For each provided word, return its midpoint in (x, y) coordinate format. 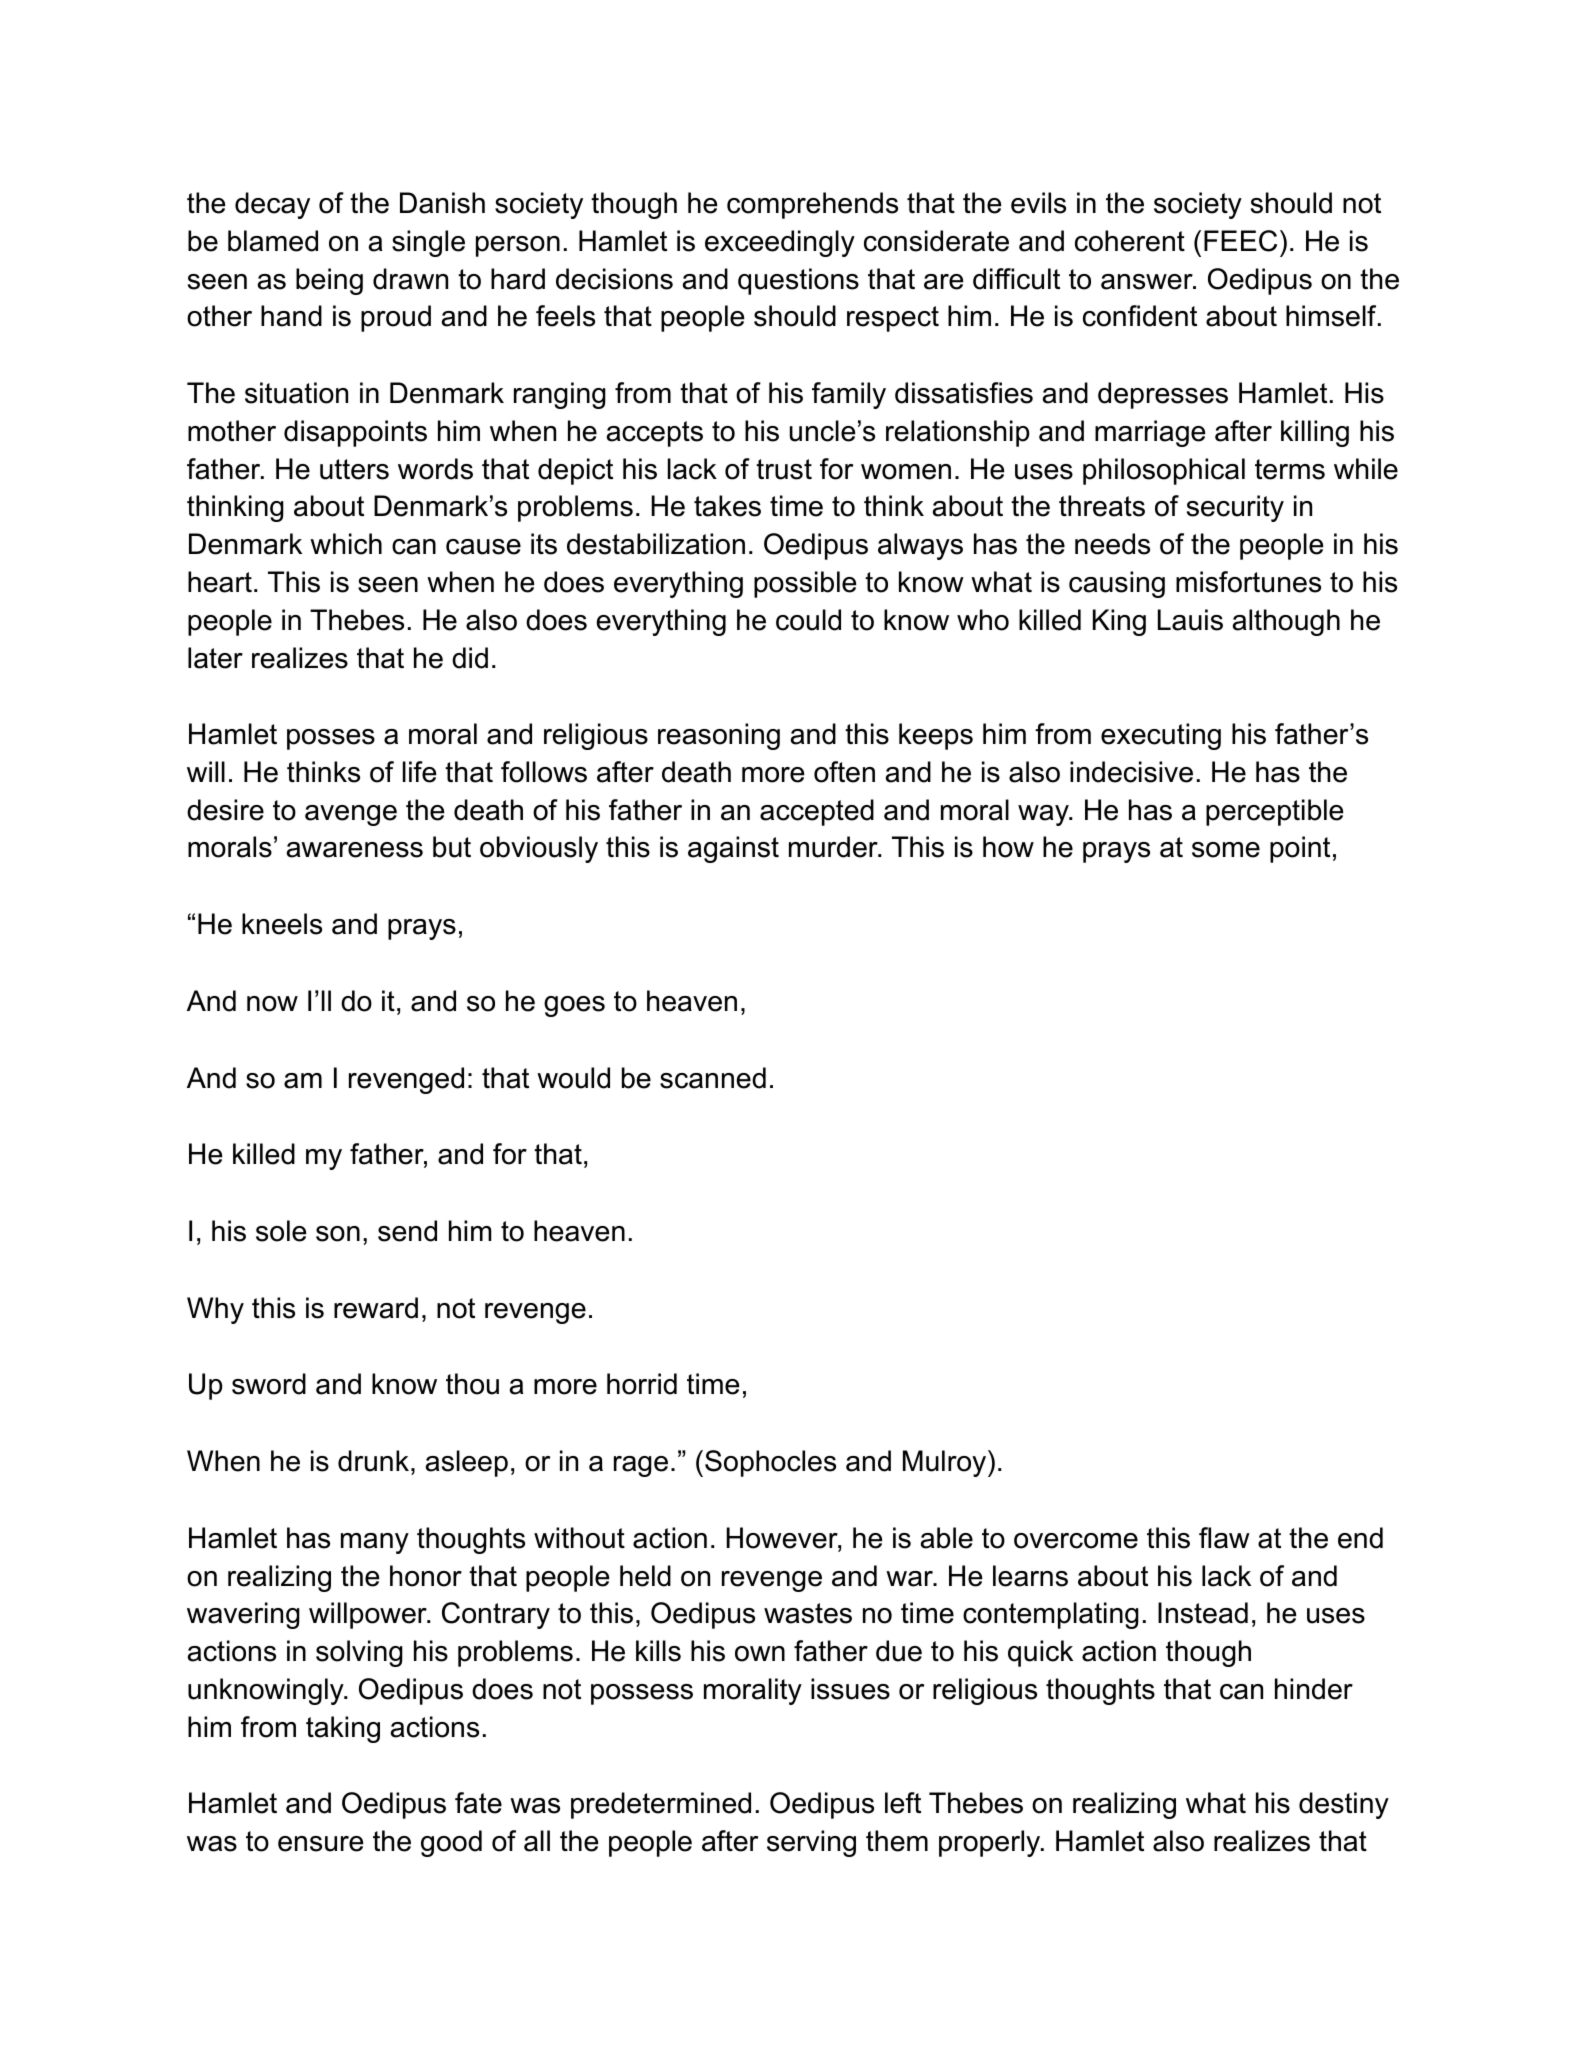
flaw (1224, 1538)
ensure (320, 1844)
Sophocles (770, 1463)
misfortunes (1248, 582)
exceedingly (780, 243)
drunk (373, 1461)
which (346, 544)
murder (834, 847)
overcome (1076, 1541)
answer (1148, 282)
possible (805, 584)
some (1226, 850)
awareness (355, 850)
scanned (713, 1078)
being (329, 281)
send (407, 1231)
